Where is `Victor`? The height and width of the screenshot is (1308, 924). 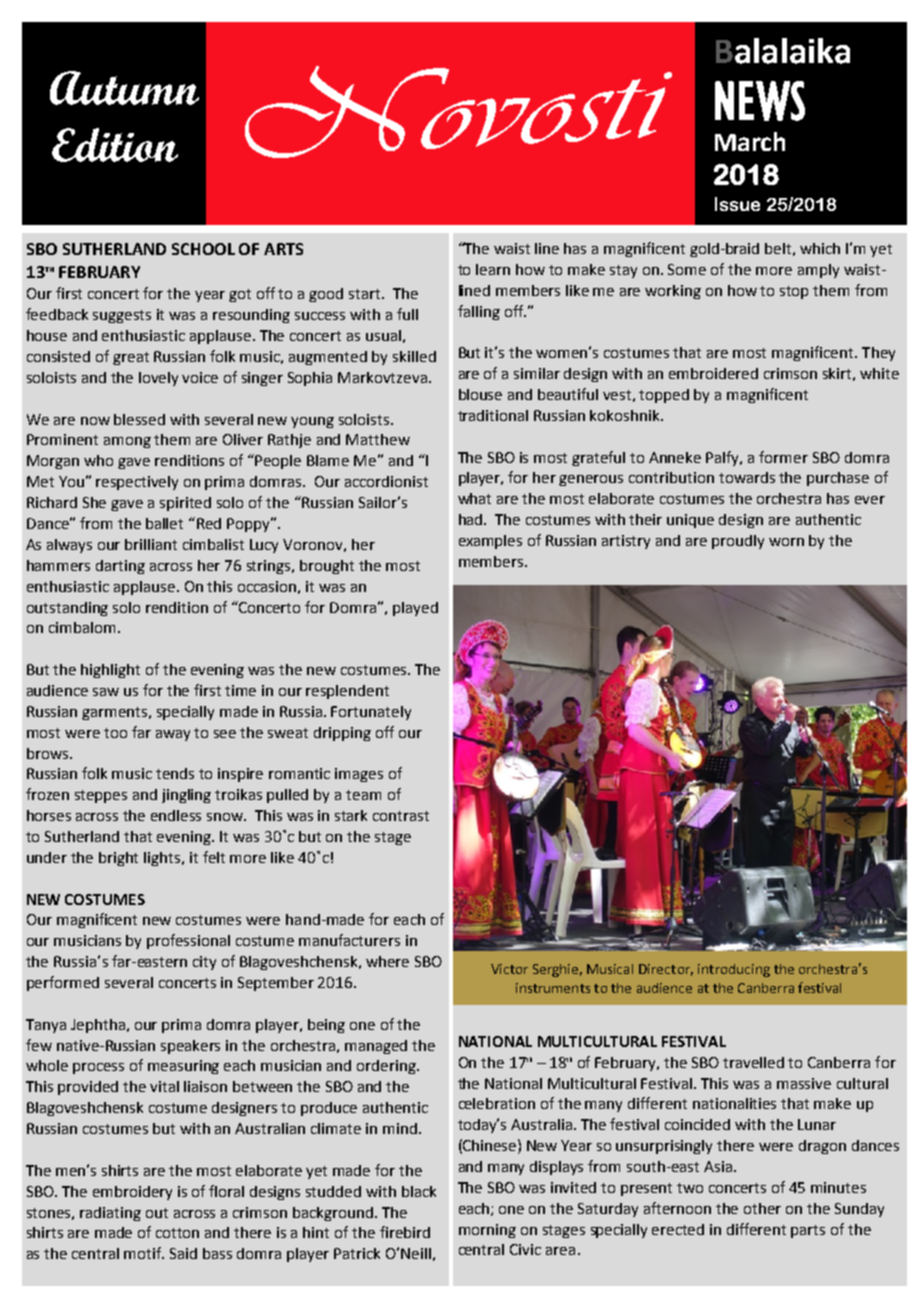
Victor is located at coordinates (509, 969).
